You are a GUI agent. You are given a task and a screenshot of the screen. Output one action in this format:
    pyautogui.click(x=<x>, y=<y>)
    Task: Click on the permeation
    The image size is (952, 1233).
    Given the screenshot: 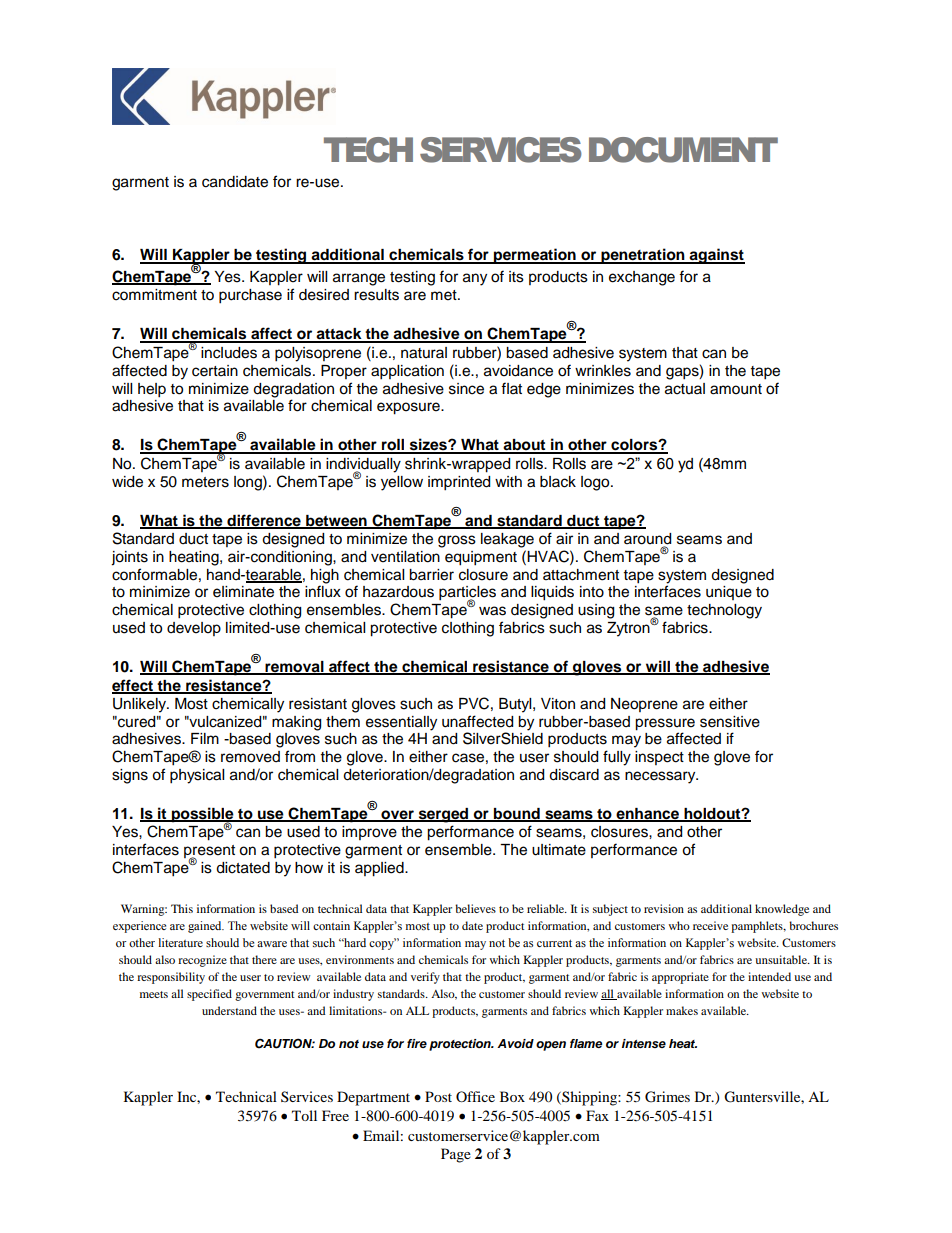 What is the action you would take?
    pyautogui.click(x=535, y=256)
